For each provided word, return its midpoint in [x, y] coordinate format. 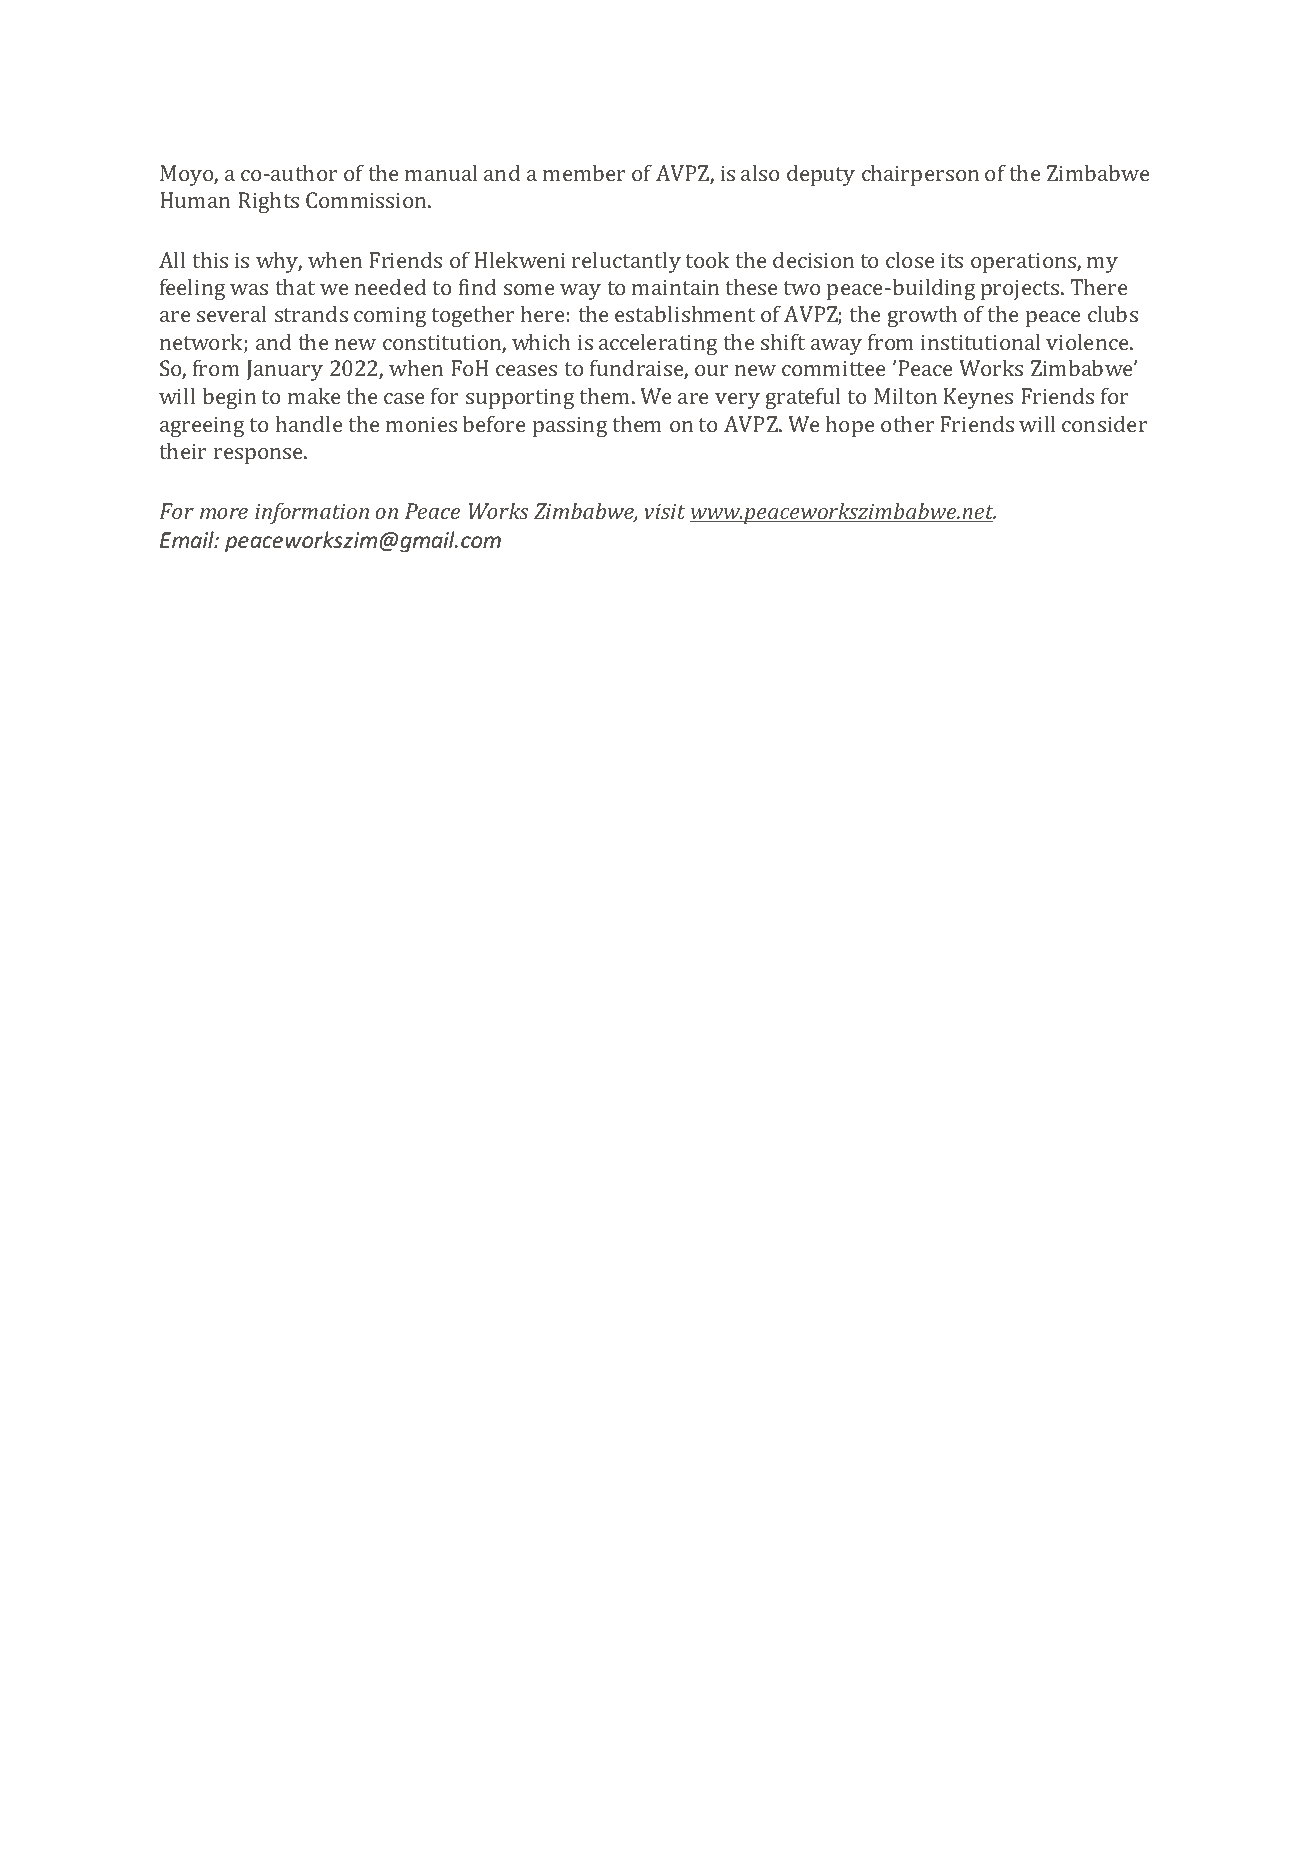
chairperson [920, 175]
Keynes [978, 398]
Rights [268, 202]
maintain [675, 287]
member [584, 173]
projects [1021, 289]
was [249, 289]
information [312, 513]
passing [570, 426]
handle [309, 424]
